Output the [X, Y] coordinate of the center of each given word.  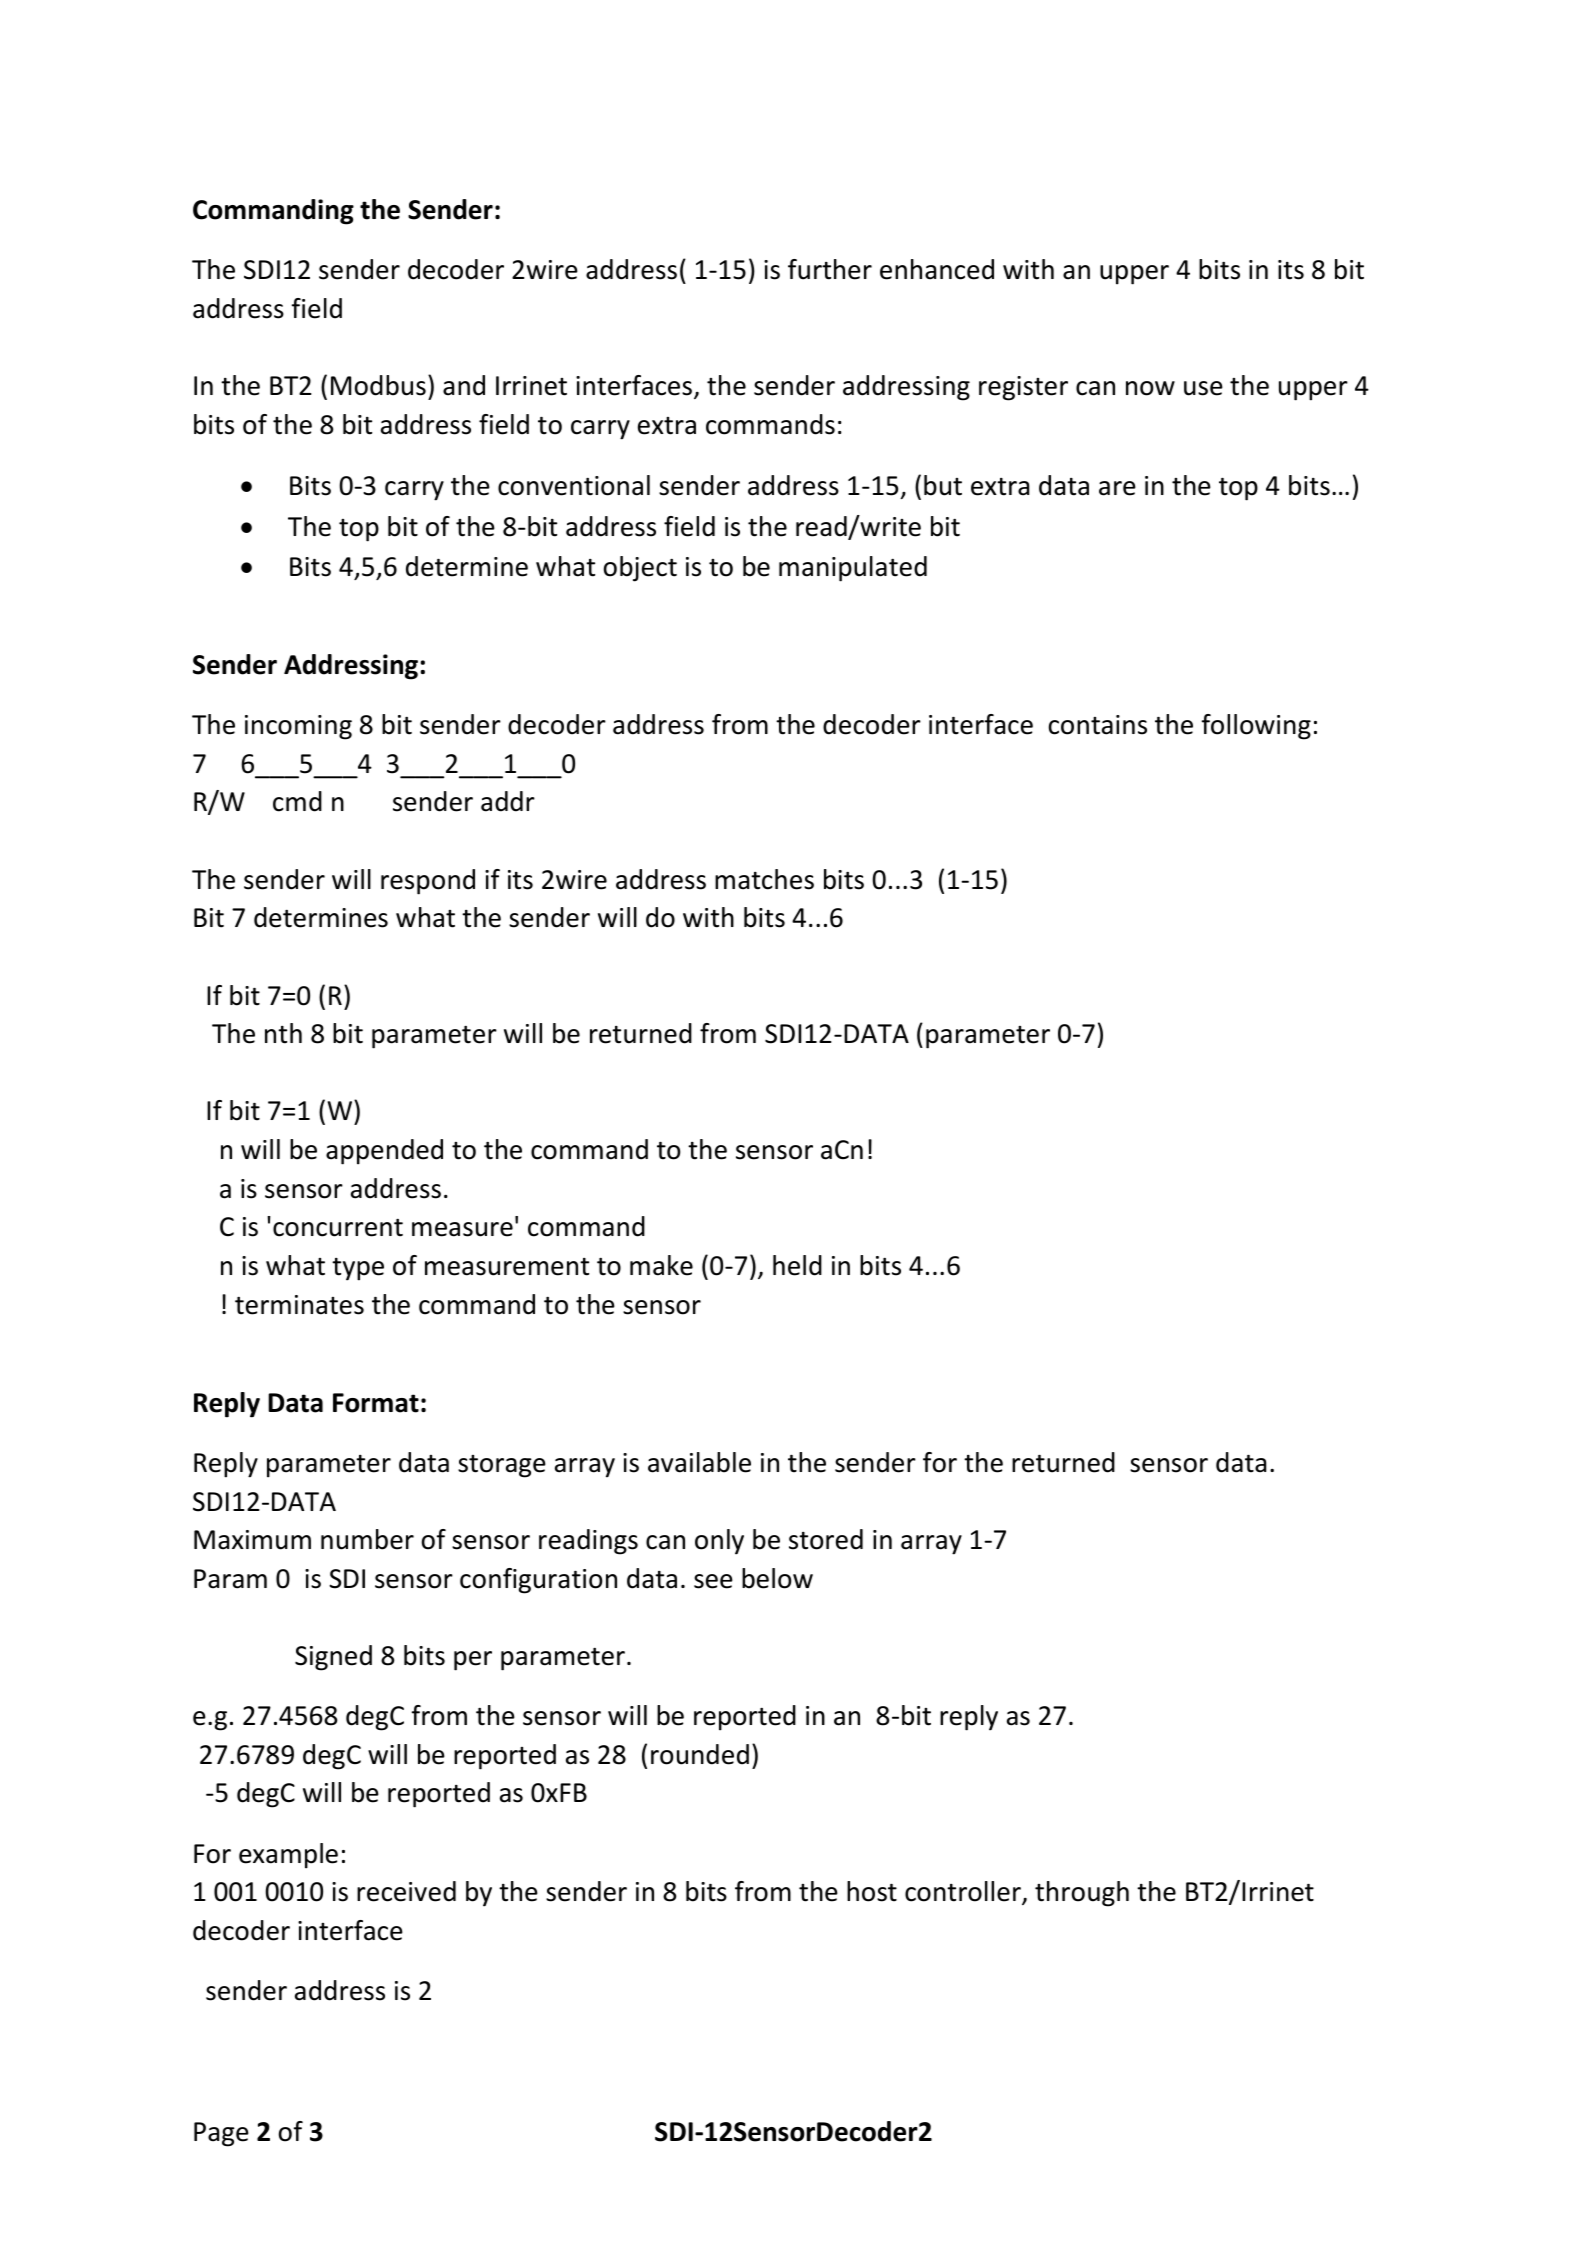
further [830, 269]
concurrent [338, 1228]
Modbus [378, 385]
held [797, 1265]
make [661, 1265]
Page [221, 2134]
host [872, 1891]
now [1150, 388]
